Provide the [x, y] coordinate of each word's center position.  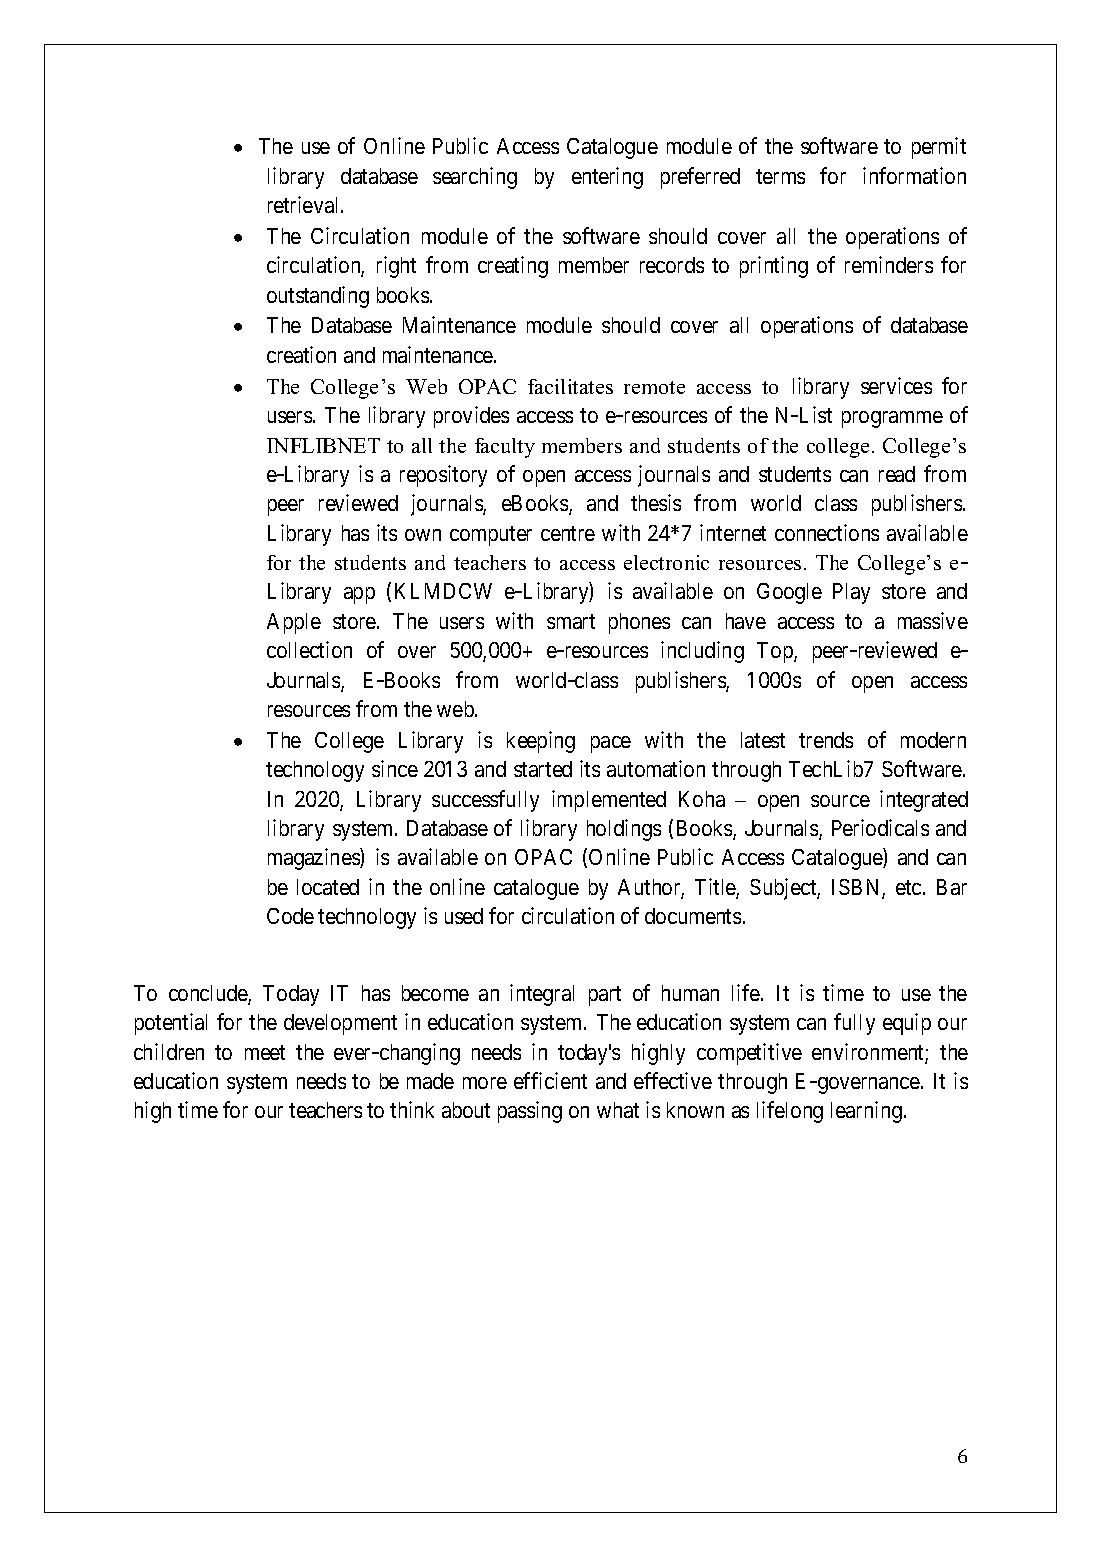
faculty [505, 448]
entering [607, 178]
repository [443, 476]
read [897, 474]
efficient [550, 1080]
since [395, 768]
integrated [924, 801]
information [914, 175]
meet [265, 1052]
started [543, 769]
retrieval [305, 204]
